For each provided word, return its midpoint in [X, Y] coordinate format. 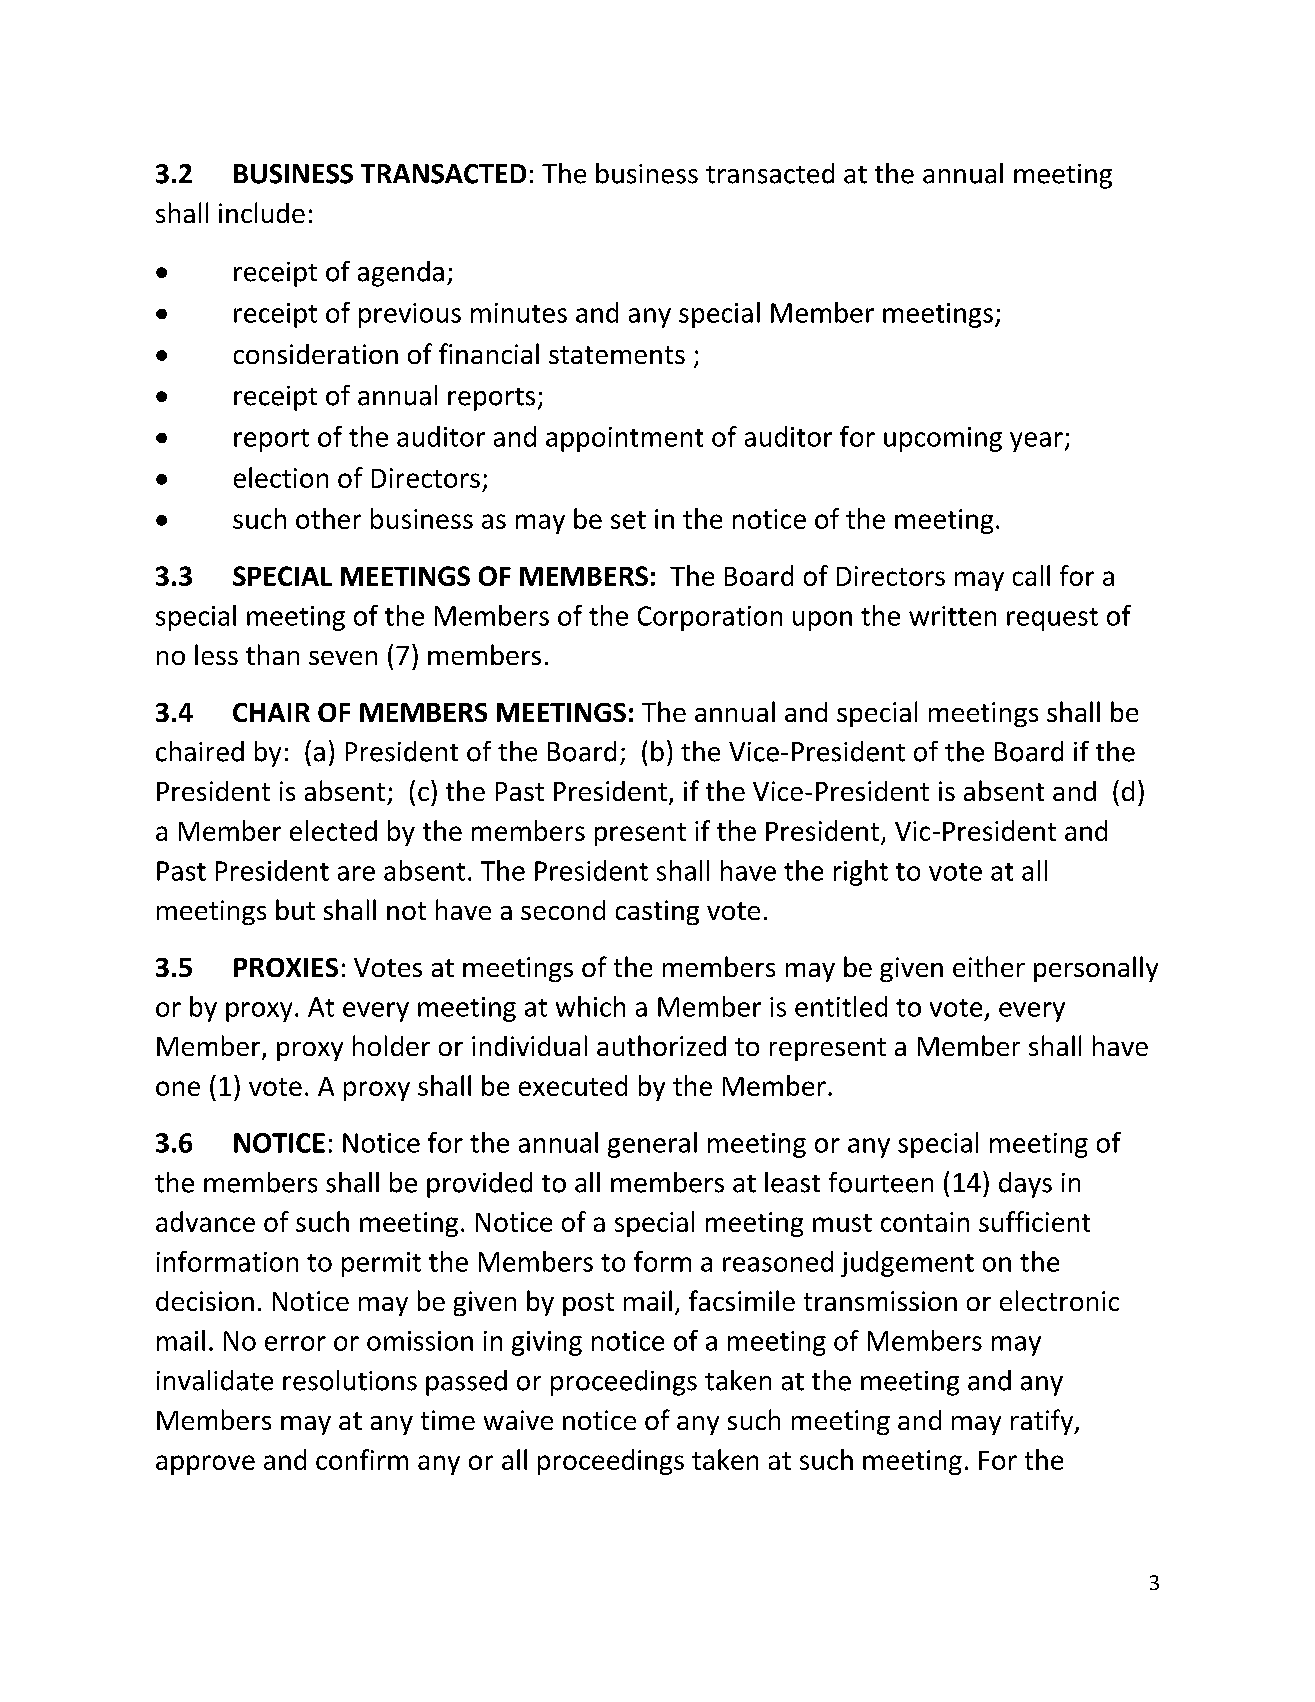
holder [391, 1045]
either [989, 966]
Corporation [710, 618]
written [952, 616]
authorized [661, 1045]
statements [617, 355]
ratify [1043, 1422]
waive [518, 1420]
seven [343, 658]
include [262, 212]
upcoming [943, 439]
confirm [362, 1459]
